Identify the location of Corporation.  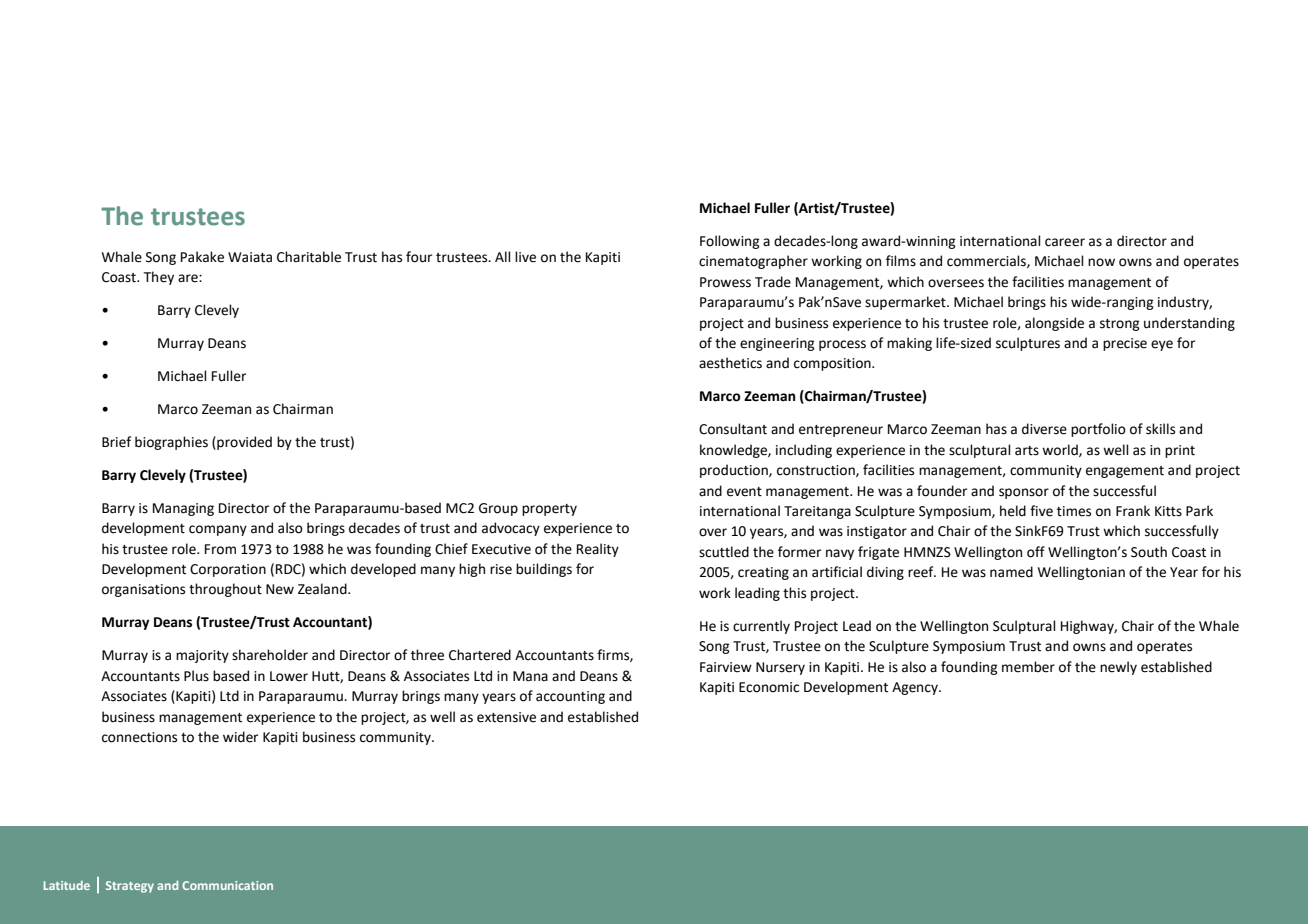
(228, 570).
